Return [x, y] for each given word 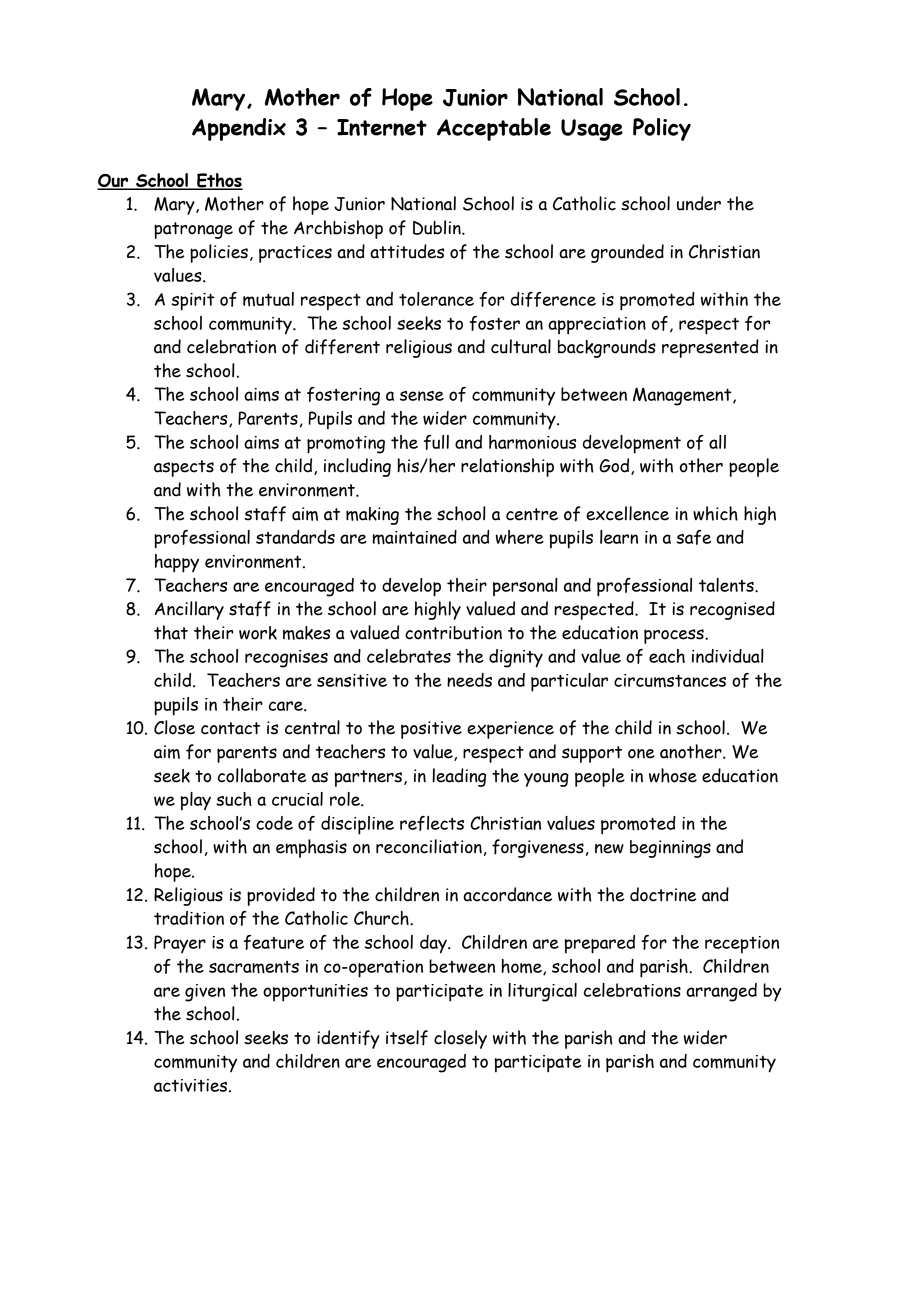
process [675, 636]
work [258, 633]
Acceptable [494, 129]
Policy [662, 129]
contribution [453, 633]
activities [192, 1085]
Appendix [239, 129]
